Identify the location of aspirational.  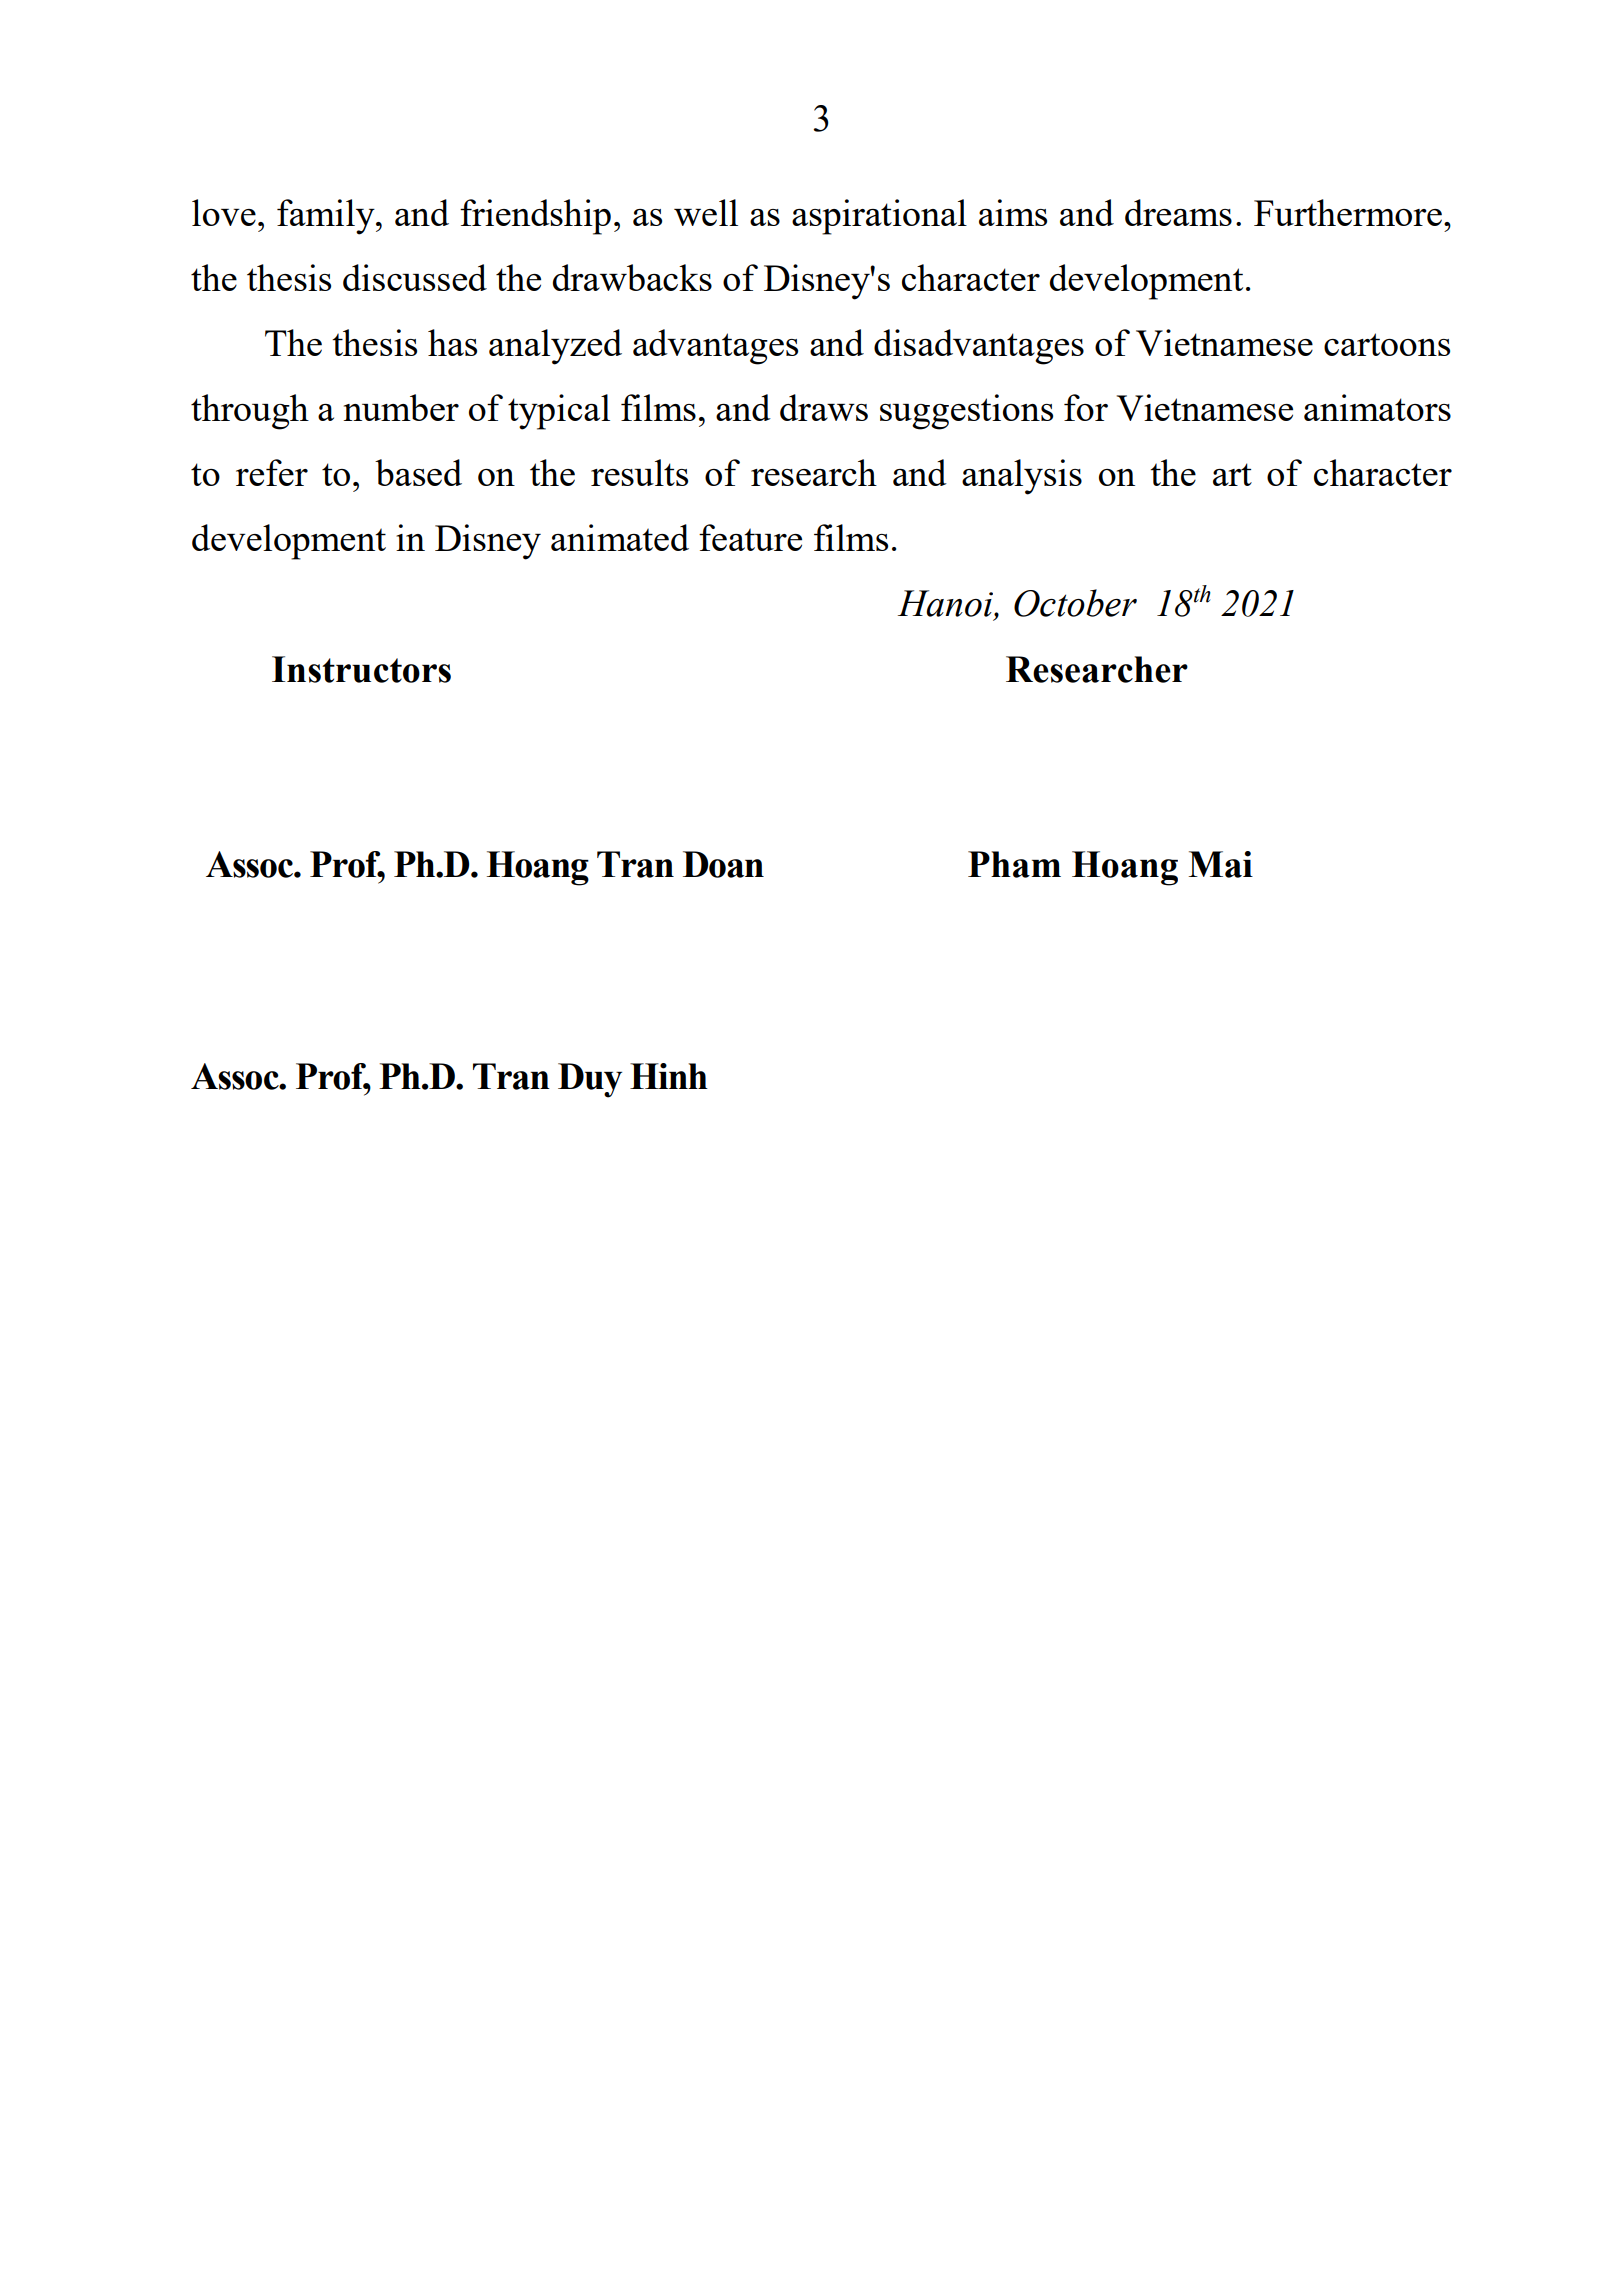
(879, 217).
